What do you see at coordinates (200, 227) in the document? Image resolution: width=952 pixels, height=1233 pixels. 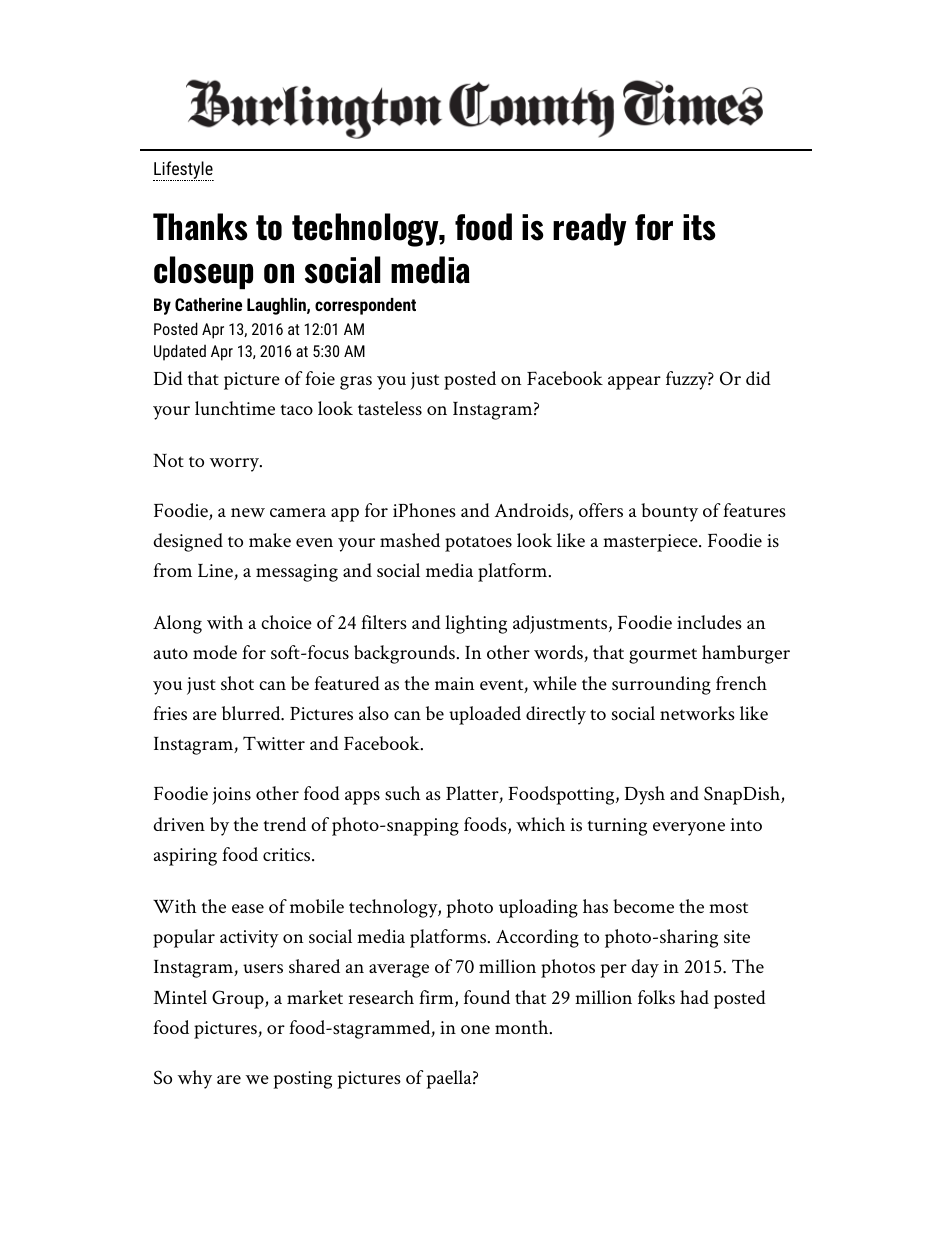 I see `Thanks` at bounding box center [200, 227].
